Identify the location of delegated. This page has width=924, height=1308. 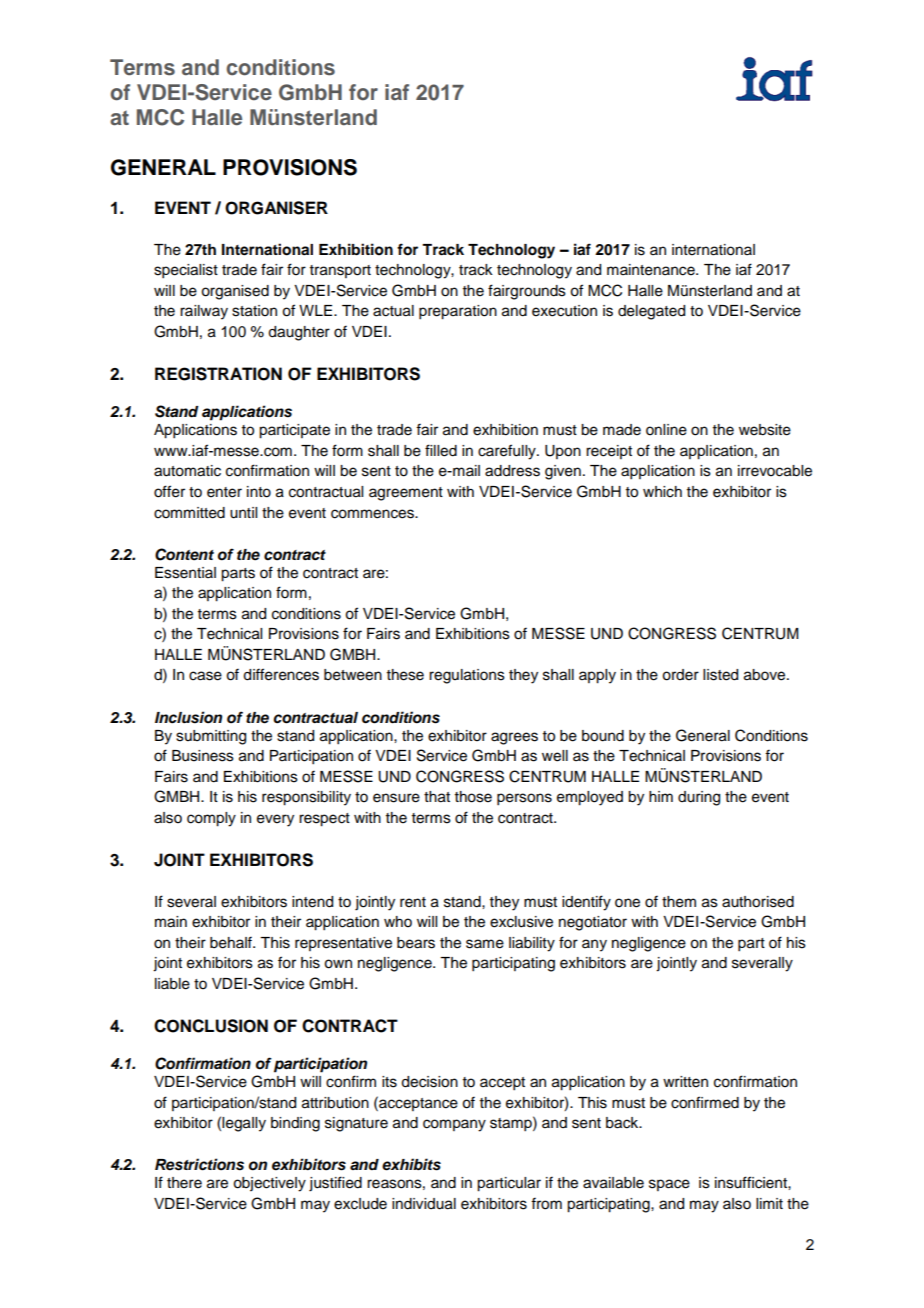
(651, 312).
